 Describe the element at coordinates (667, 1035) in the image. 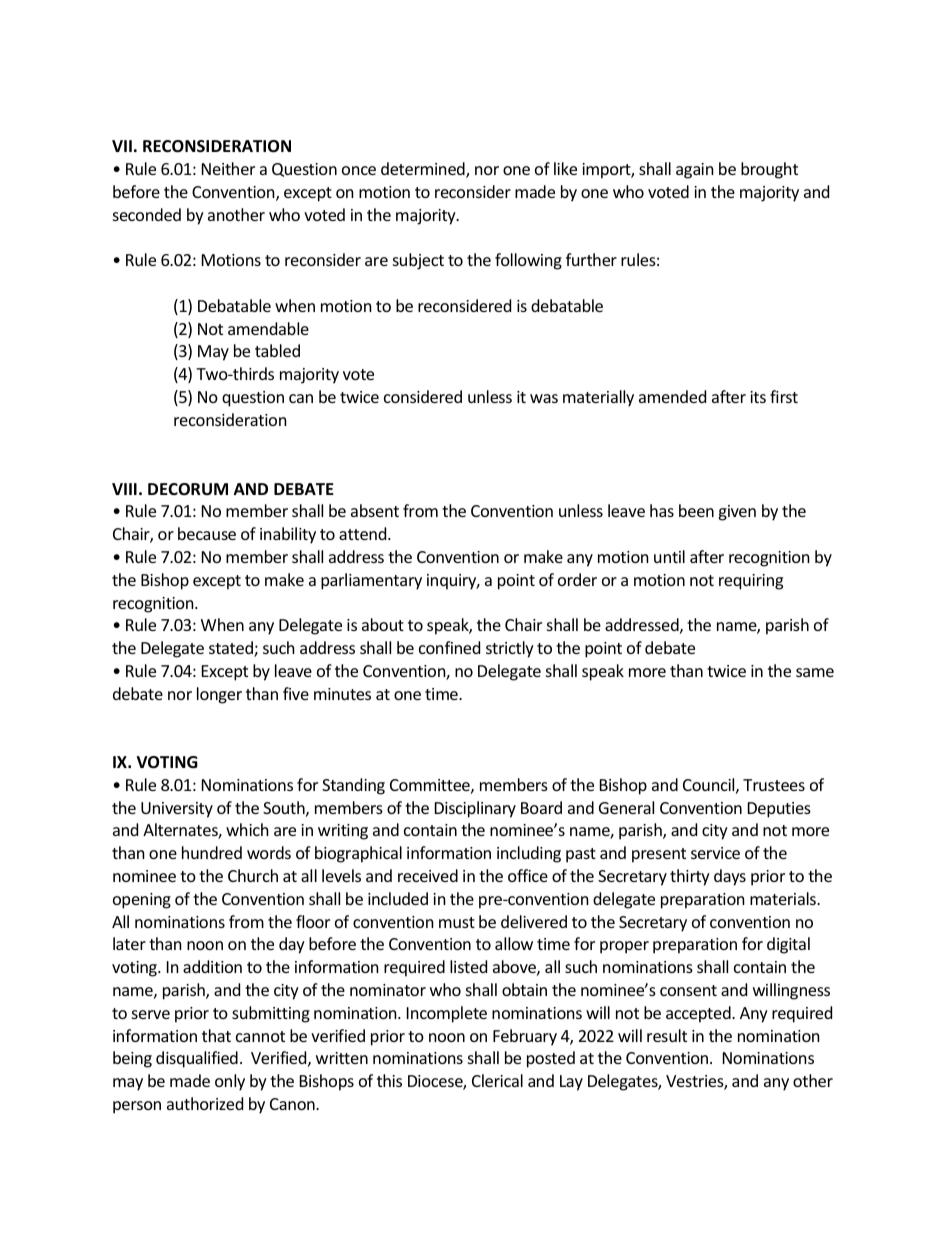

I see `result` at that location.
